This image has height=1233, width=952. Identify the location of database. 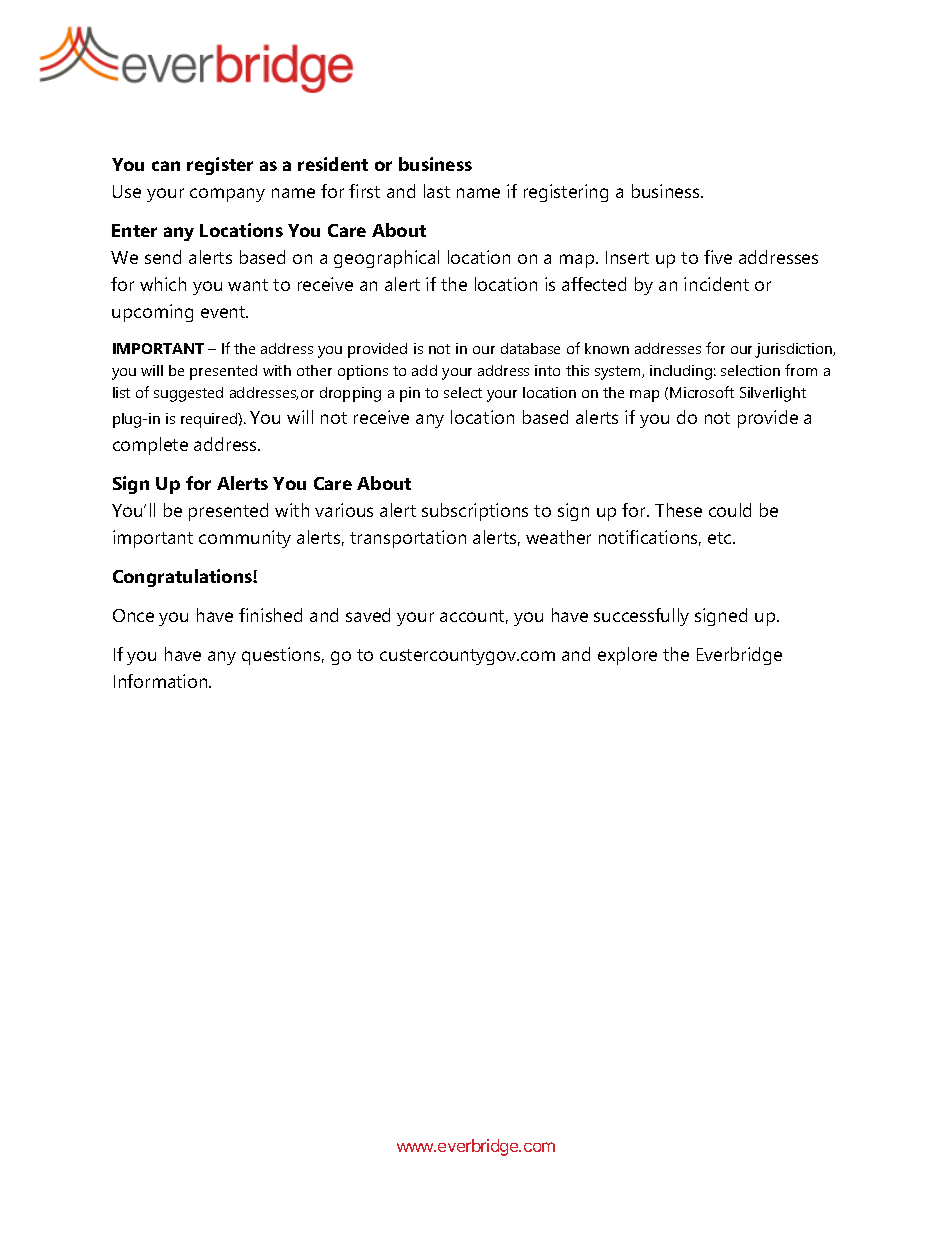
(530, 348).
